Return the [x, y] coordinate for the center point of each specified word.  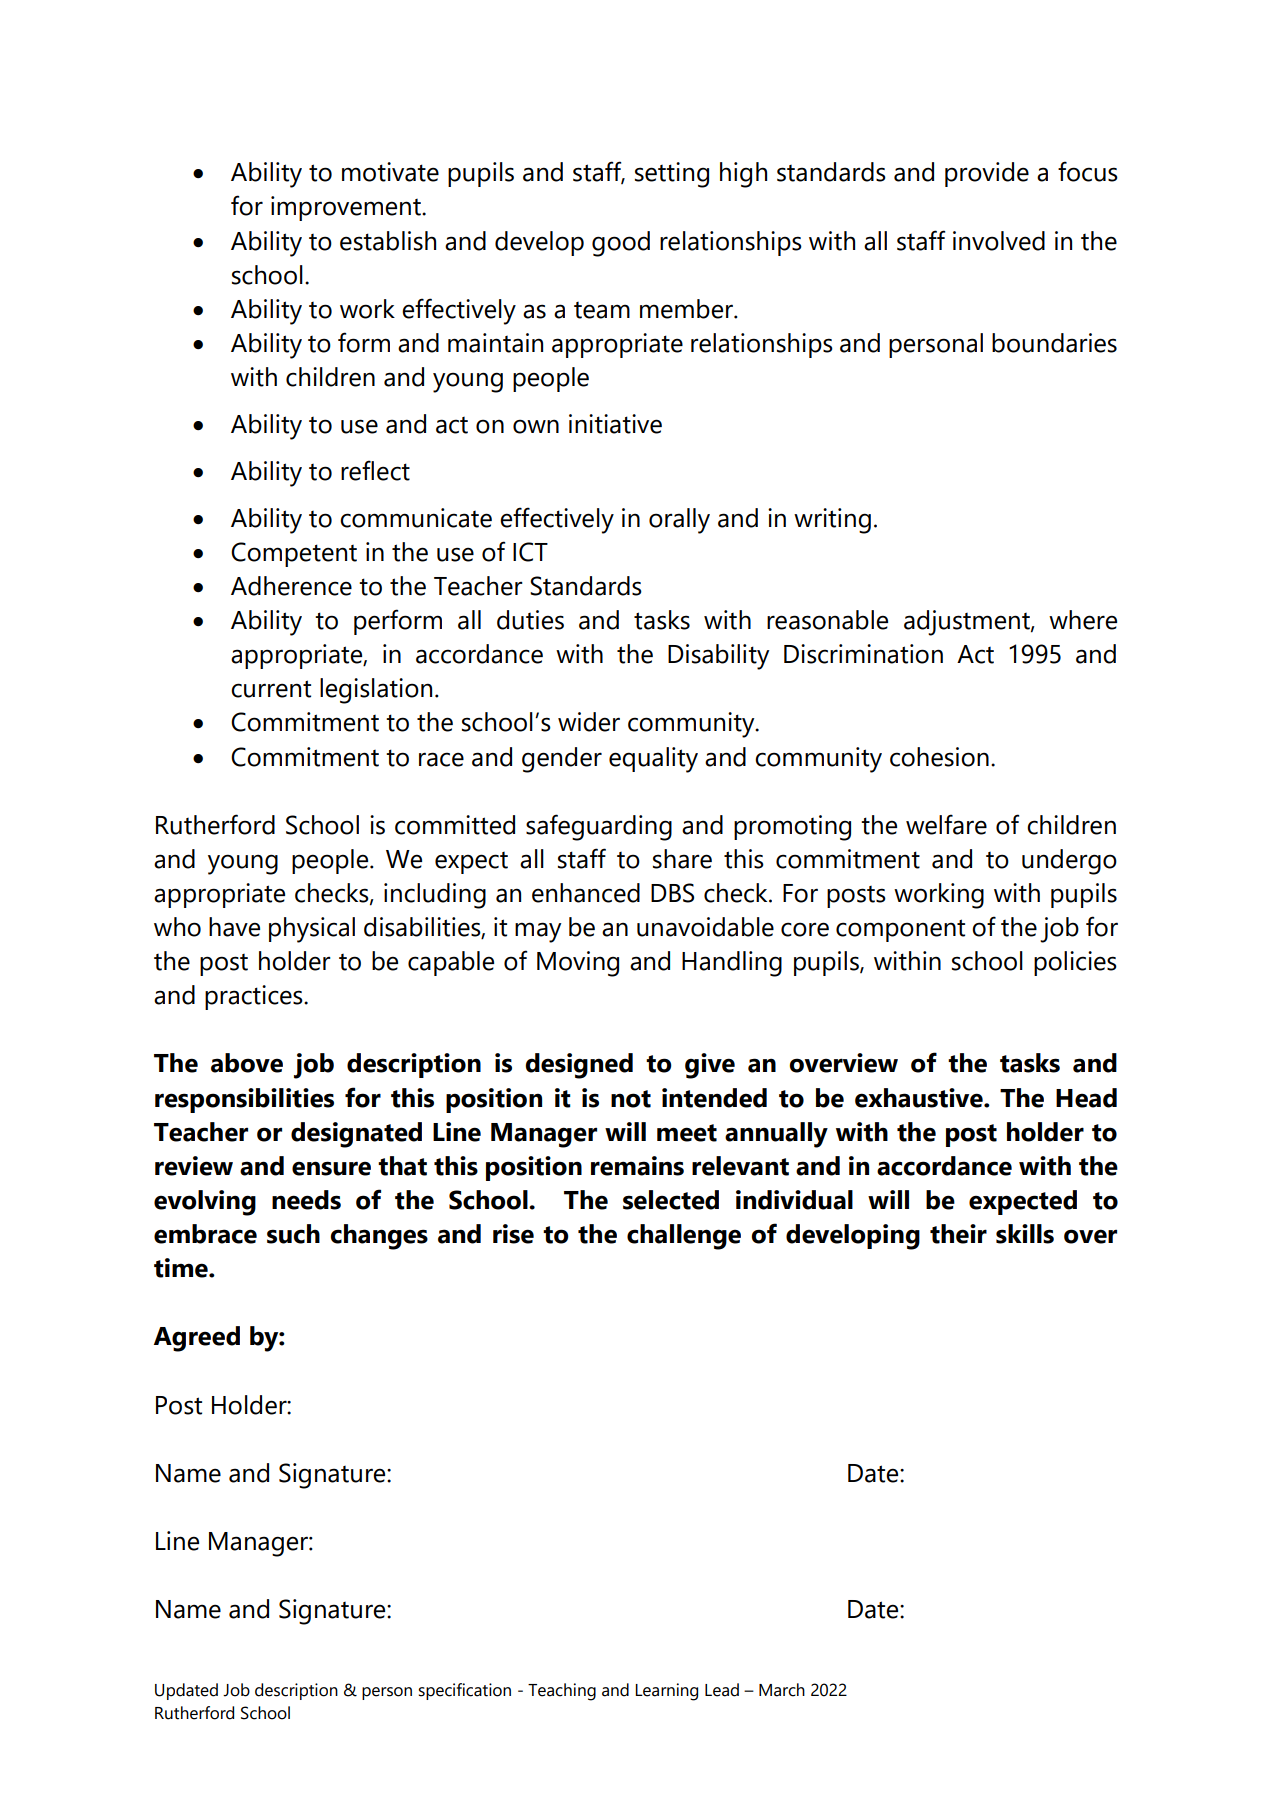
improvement [347, 208]
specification [464, 1691]
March [782, 1690]
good [621, 244]
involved [999, 241]
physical [312, 930]
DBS [672, 893]
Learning [666, 1692]
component [900, 930]
